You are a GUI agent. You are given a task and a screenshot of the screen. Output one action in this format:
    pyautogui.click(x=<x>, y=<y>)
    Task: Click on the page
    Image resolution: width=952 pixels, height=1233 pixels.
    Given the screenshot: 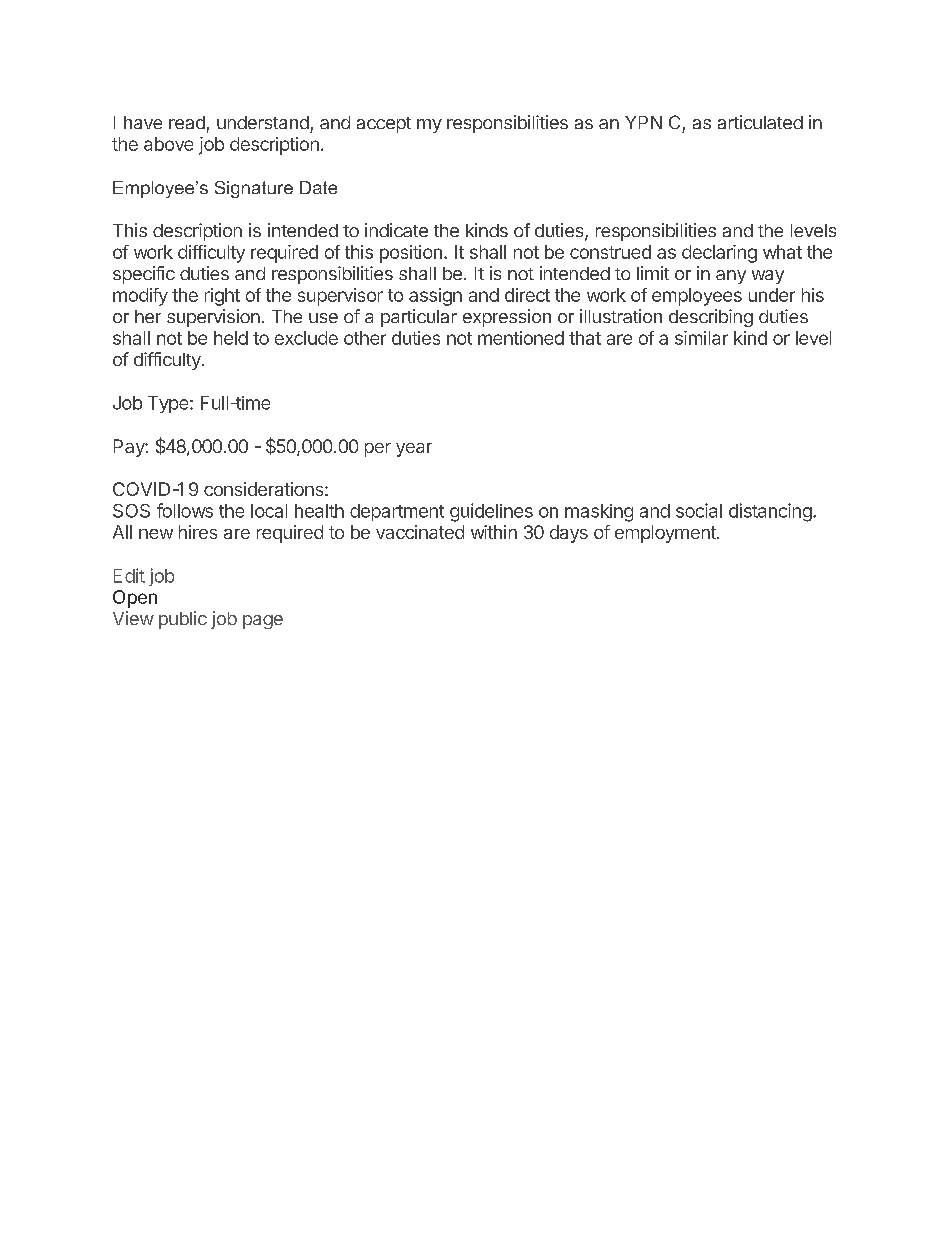 What is the action you would take?
    pyautogui.click(x=263, y=622)
